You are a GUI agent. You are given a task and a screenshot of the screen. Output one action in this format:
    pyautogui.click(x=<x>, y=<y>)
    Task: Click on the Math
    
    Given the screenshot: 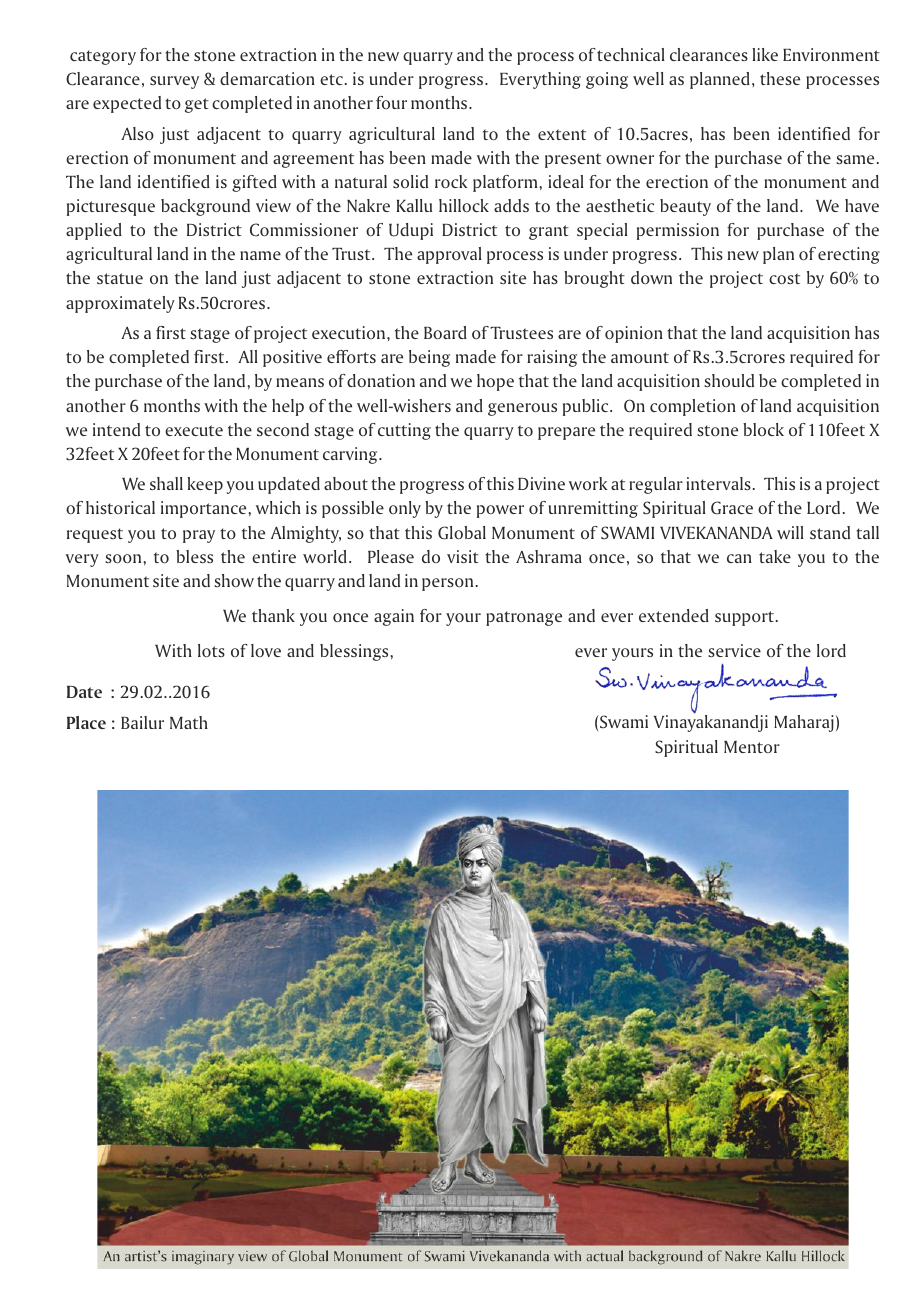 What is the action you would take?
    pyautogui.click(x=189, y=722)
